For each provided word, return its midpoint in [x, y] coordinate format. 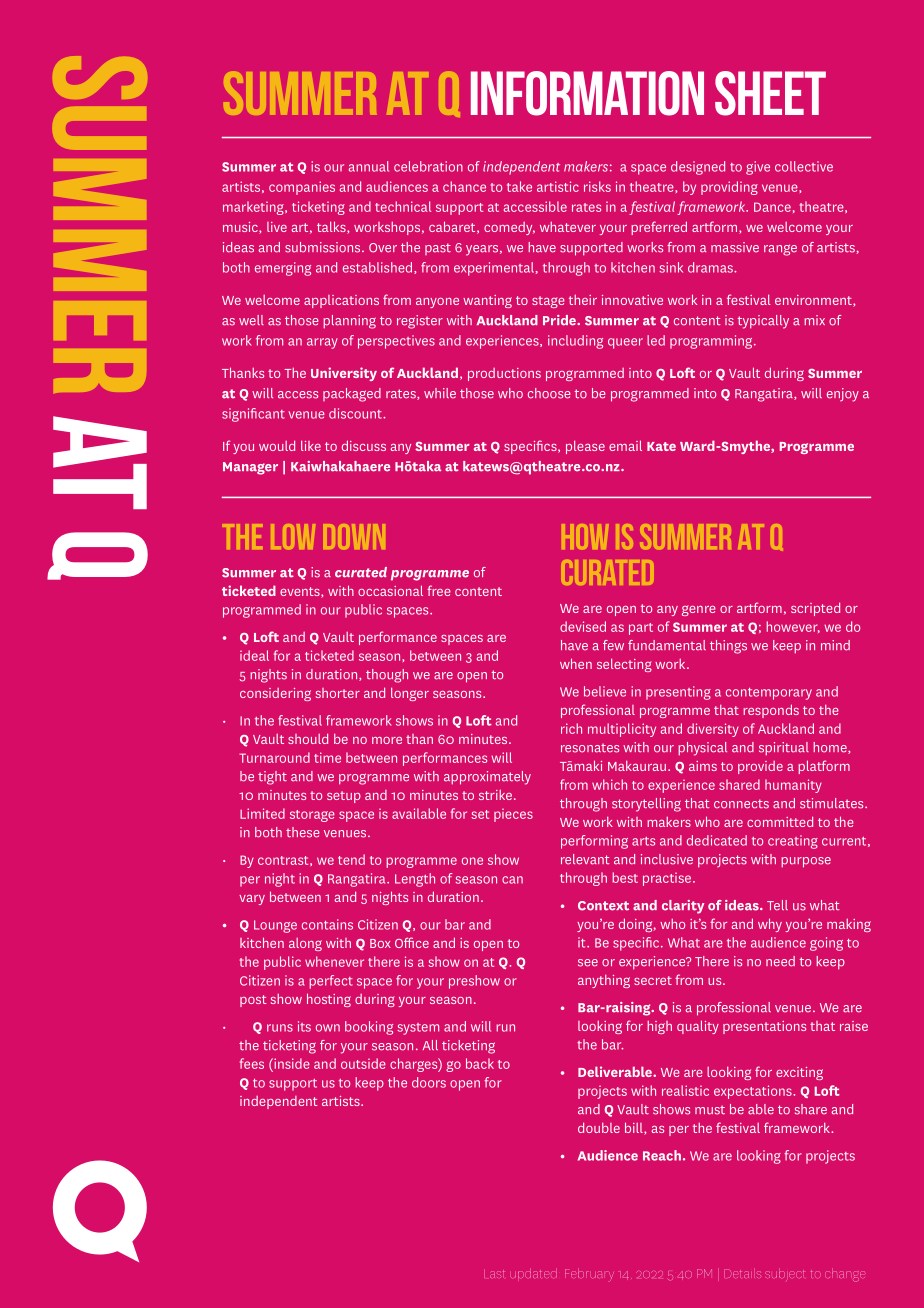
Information [587, 93]
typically [763, 322]
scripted [815, 609]
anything [604, 981]
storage [312, 816]
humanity [793, 786]
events [301, 592]
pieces [513, 815]
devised [583, 626]
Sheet [770, 93]
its [304, 1026]
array [322, 343]
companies [302, 188]
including [575, 342]
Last [494, 1274]
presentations [764, 1027]
